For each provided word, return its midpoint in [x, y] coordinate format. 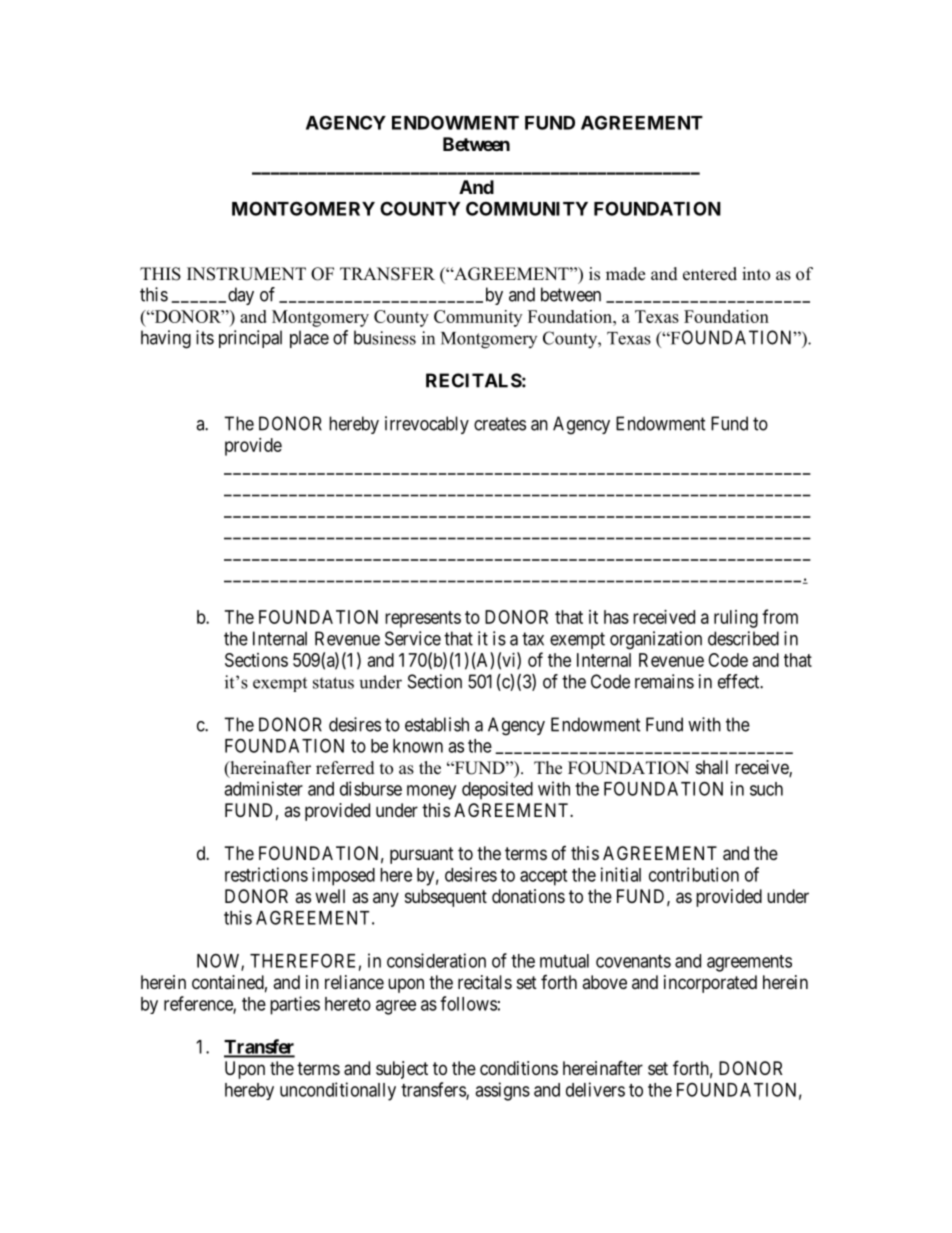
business [385, 337]
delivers [595, 1089]
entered [710, 274]
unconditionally [338, 1091]
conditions [519, 1068]
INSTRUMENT [246, 274]
